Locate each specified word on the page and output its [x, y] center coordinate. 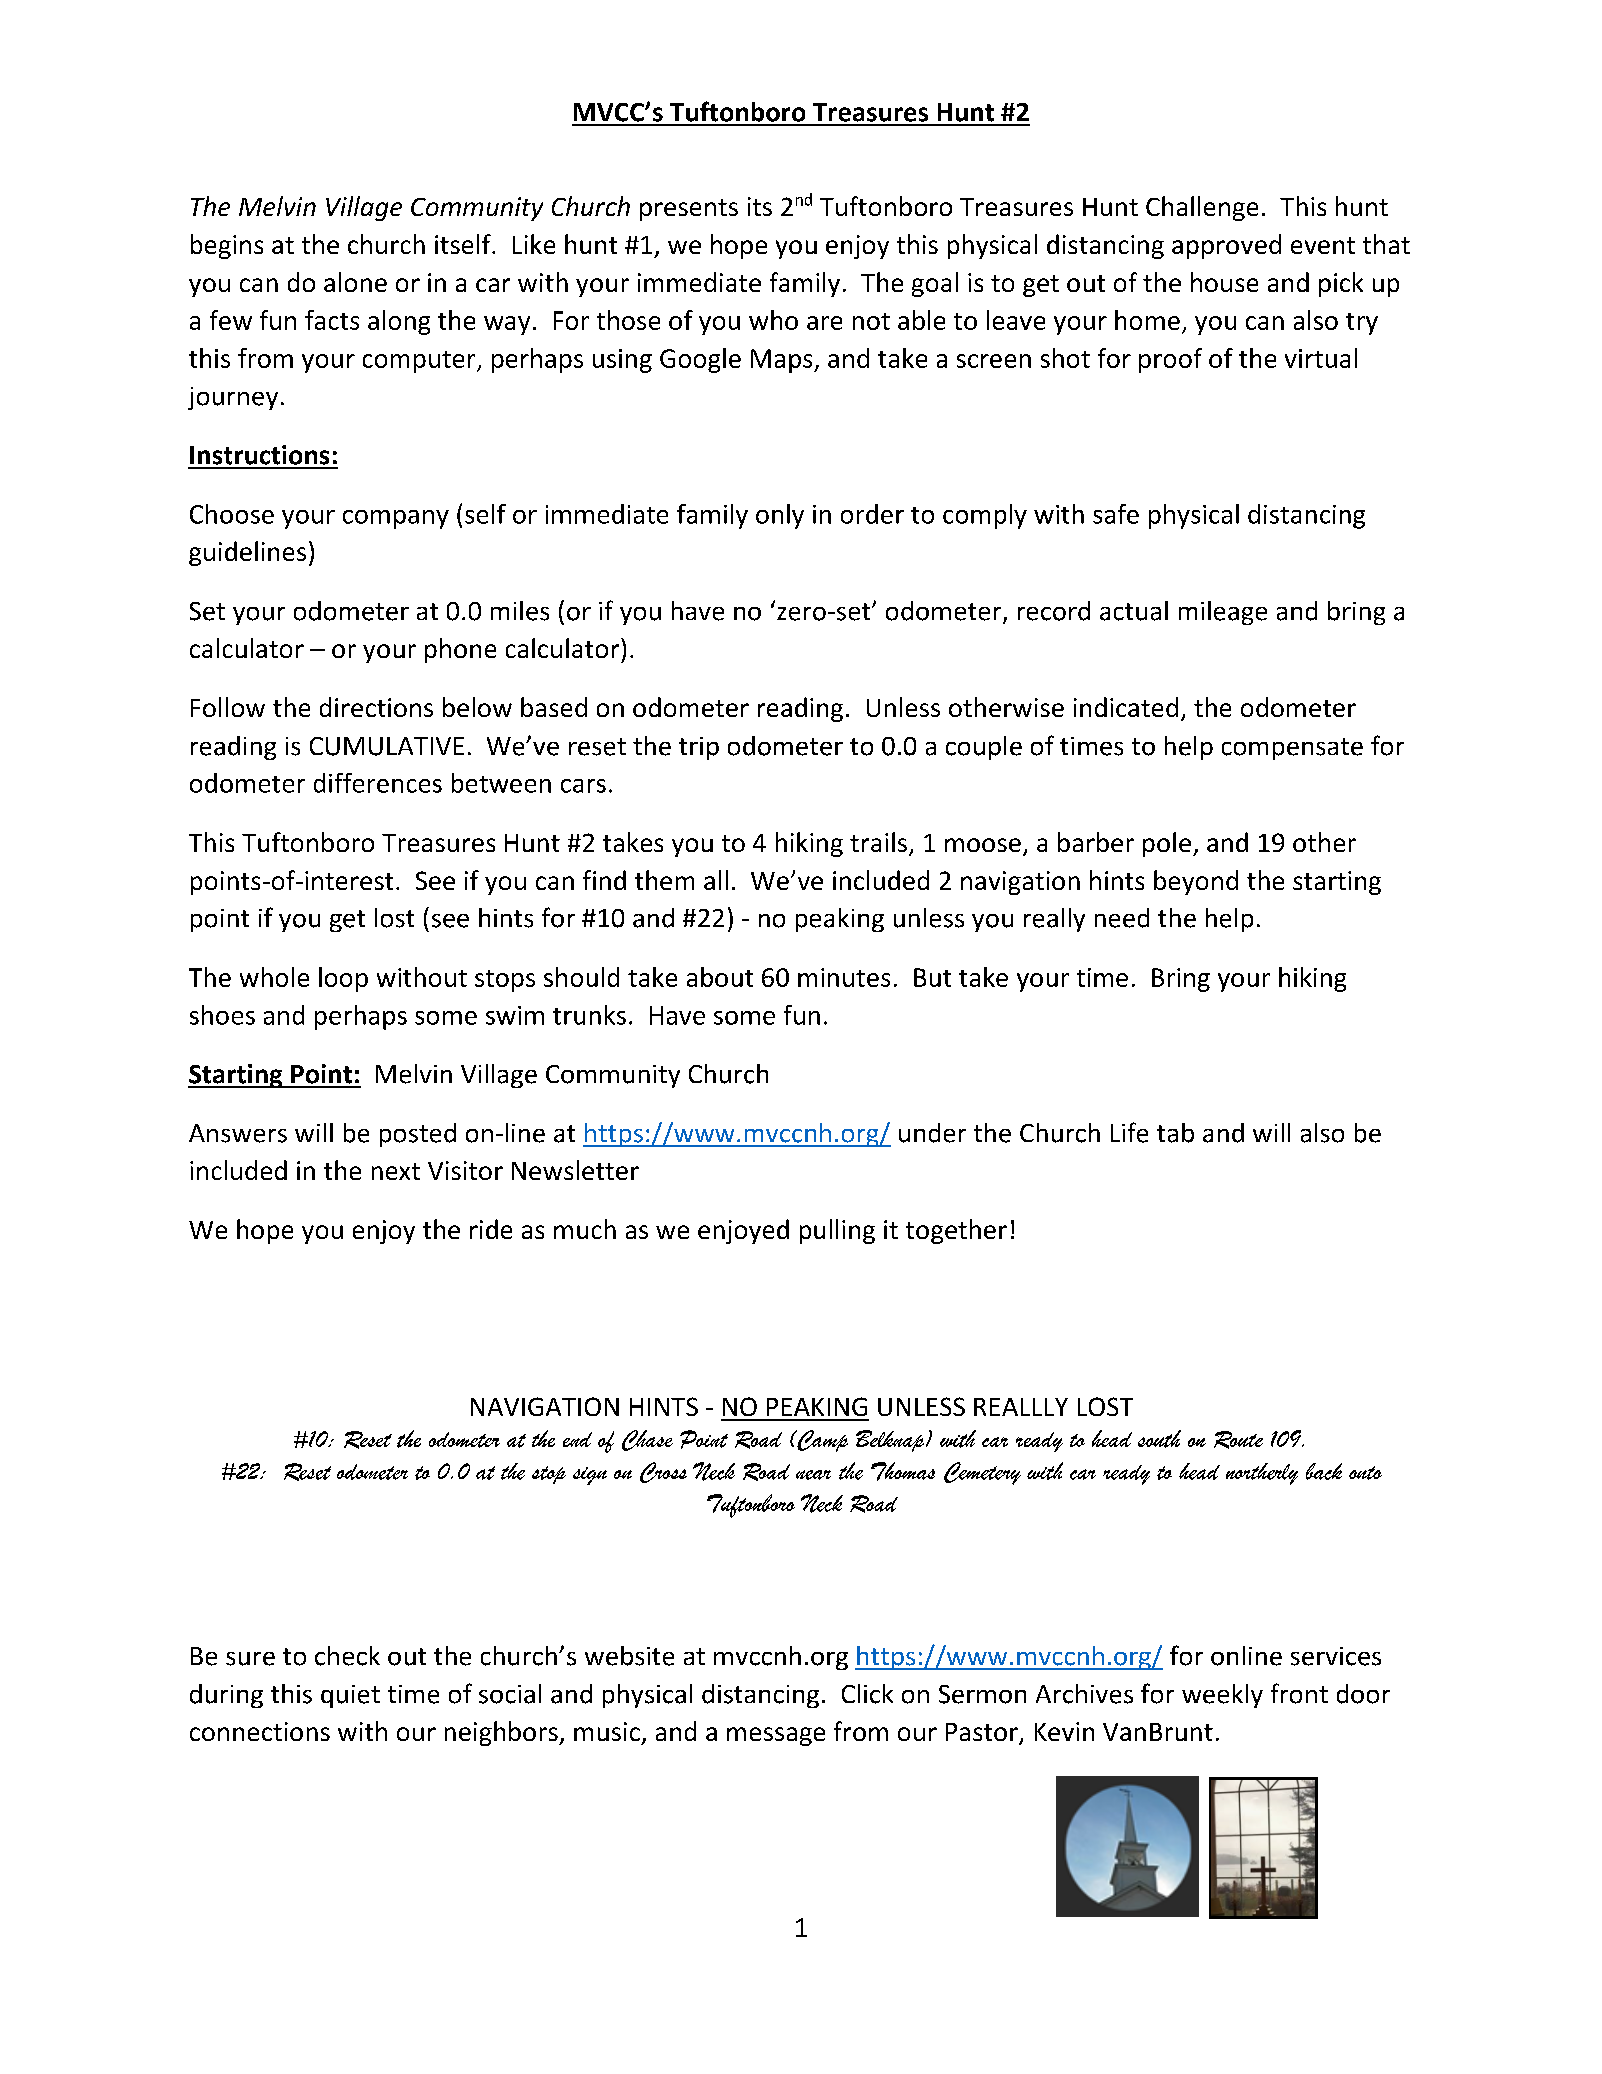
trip [699, 748]
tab [1175, 1133]
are [824, 323]
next [396, 1171]
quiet [350, 1696]
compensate [1292, 749]
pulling [837, 1231]
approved [1226, 246]
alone [355, 282]
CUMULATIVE [387, 746]
